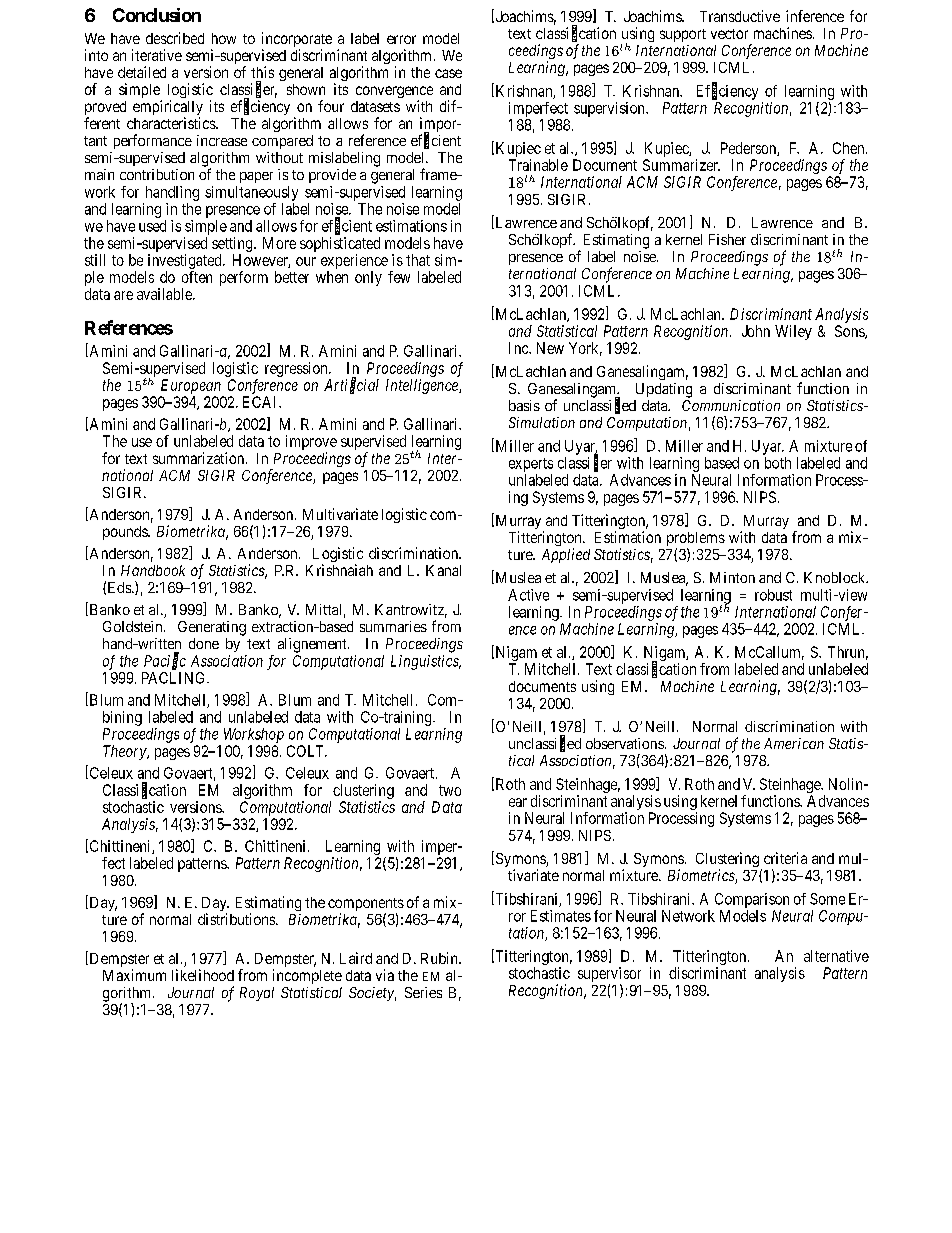 The width and height of the screenshot is (952, 1233). Describe the element at coordinates (200, 458) in the screenshot. I see `summarization` at that location.
